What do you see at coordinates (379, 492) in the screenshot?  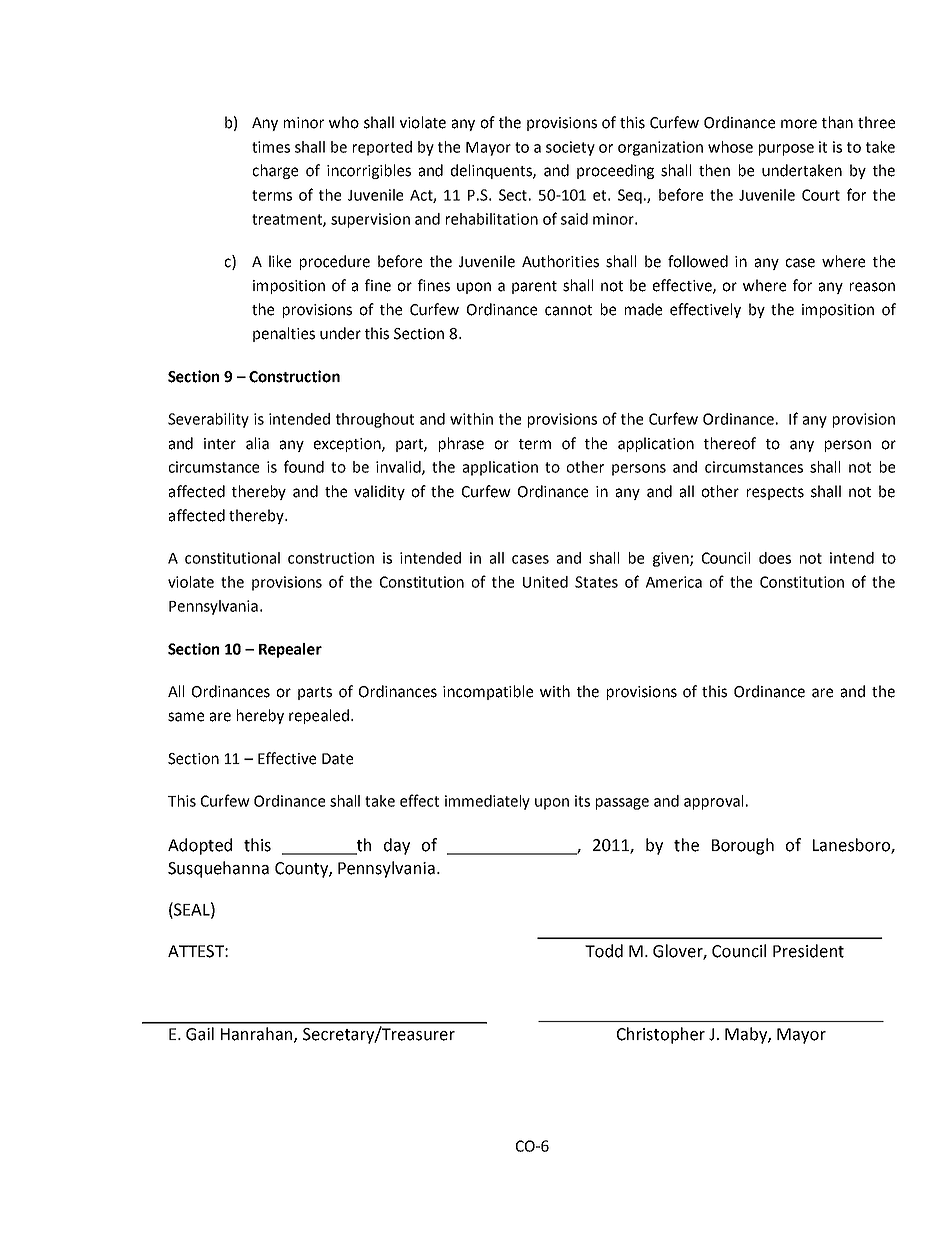 I see `validity` at bounding box center [379, 492].
